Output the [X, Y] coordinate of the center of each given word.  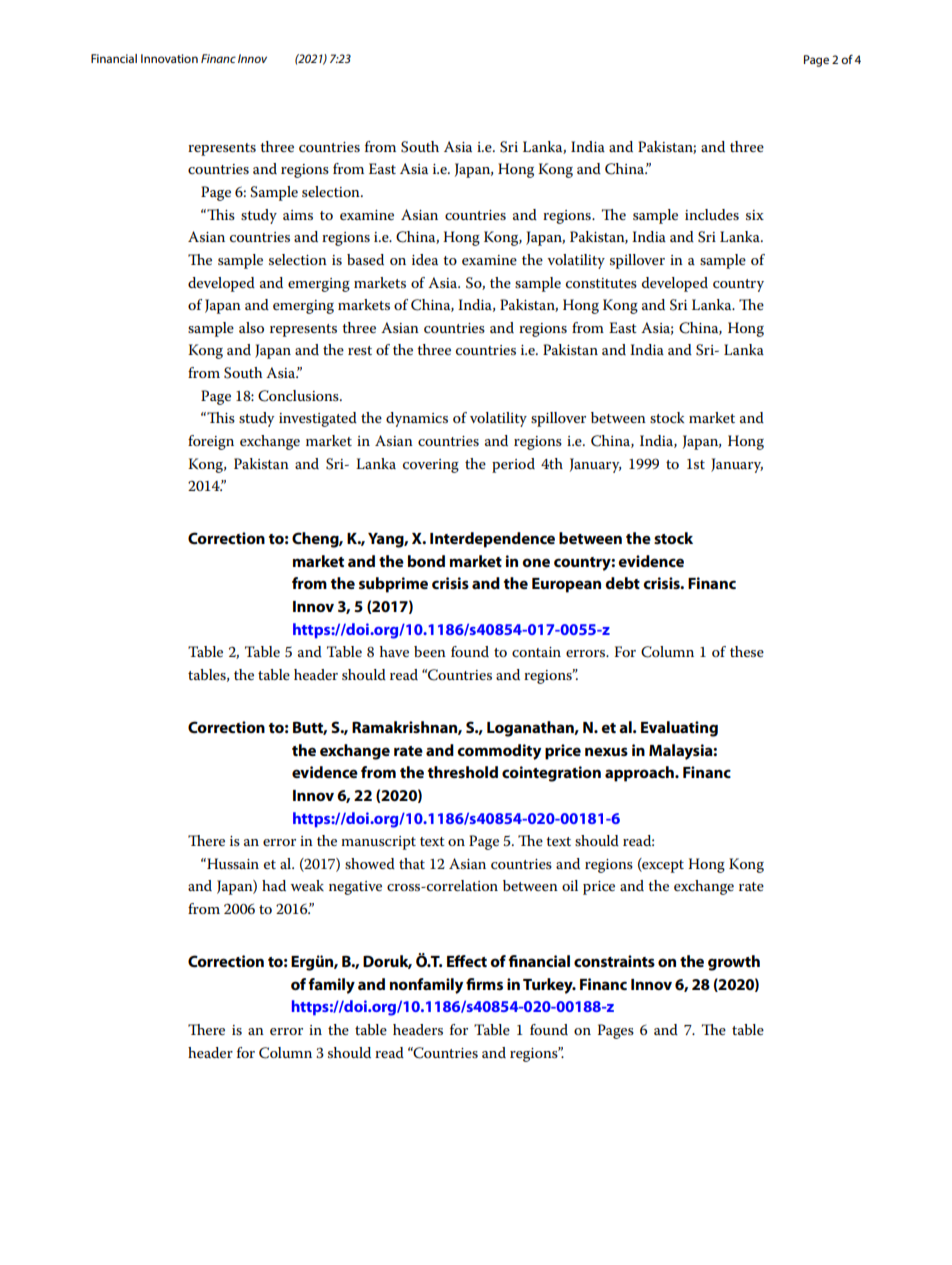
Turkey [549, 986]
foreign [211, 442]
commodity [499, 752]
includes [712, 214]
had [274, 885]
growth [734, 963]
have [394, 651]
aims [298, 215]
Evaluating [679, 729]
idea [425, 259]
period [513, 465]
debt [622, 583]
